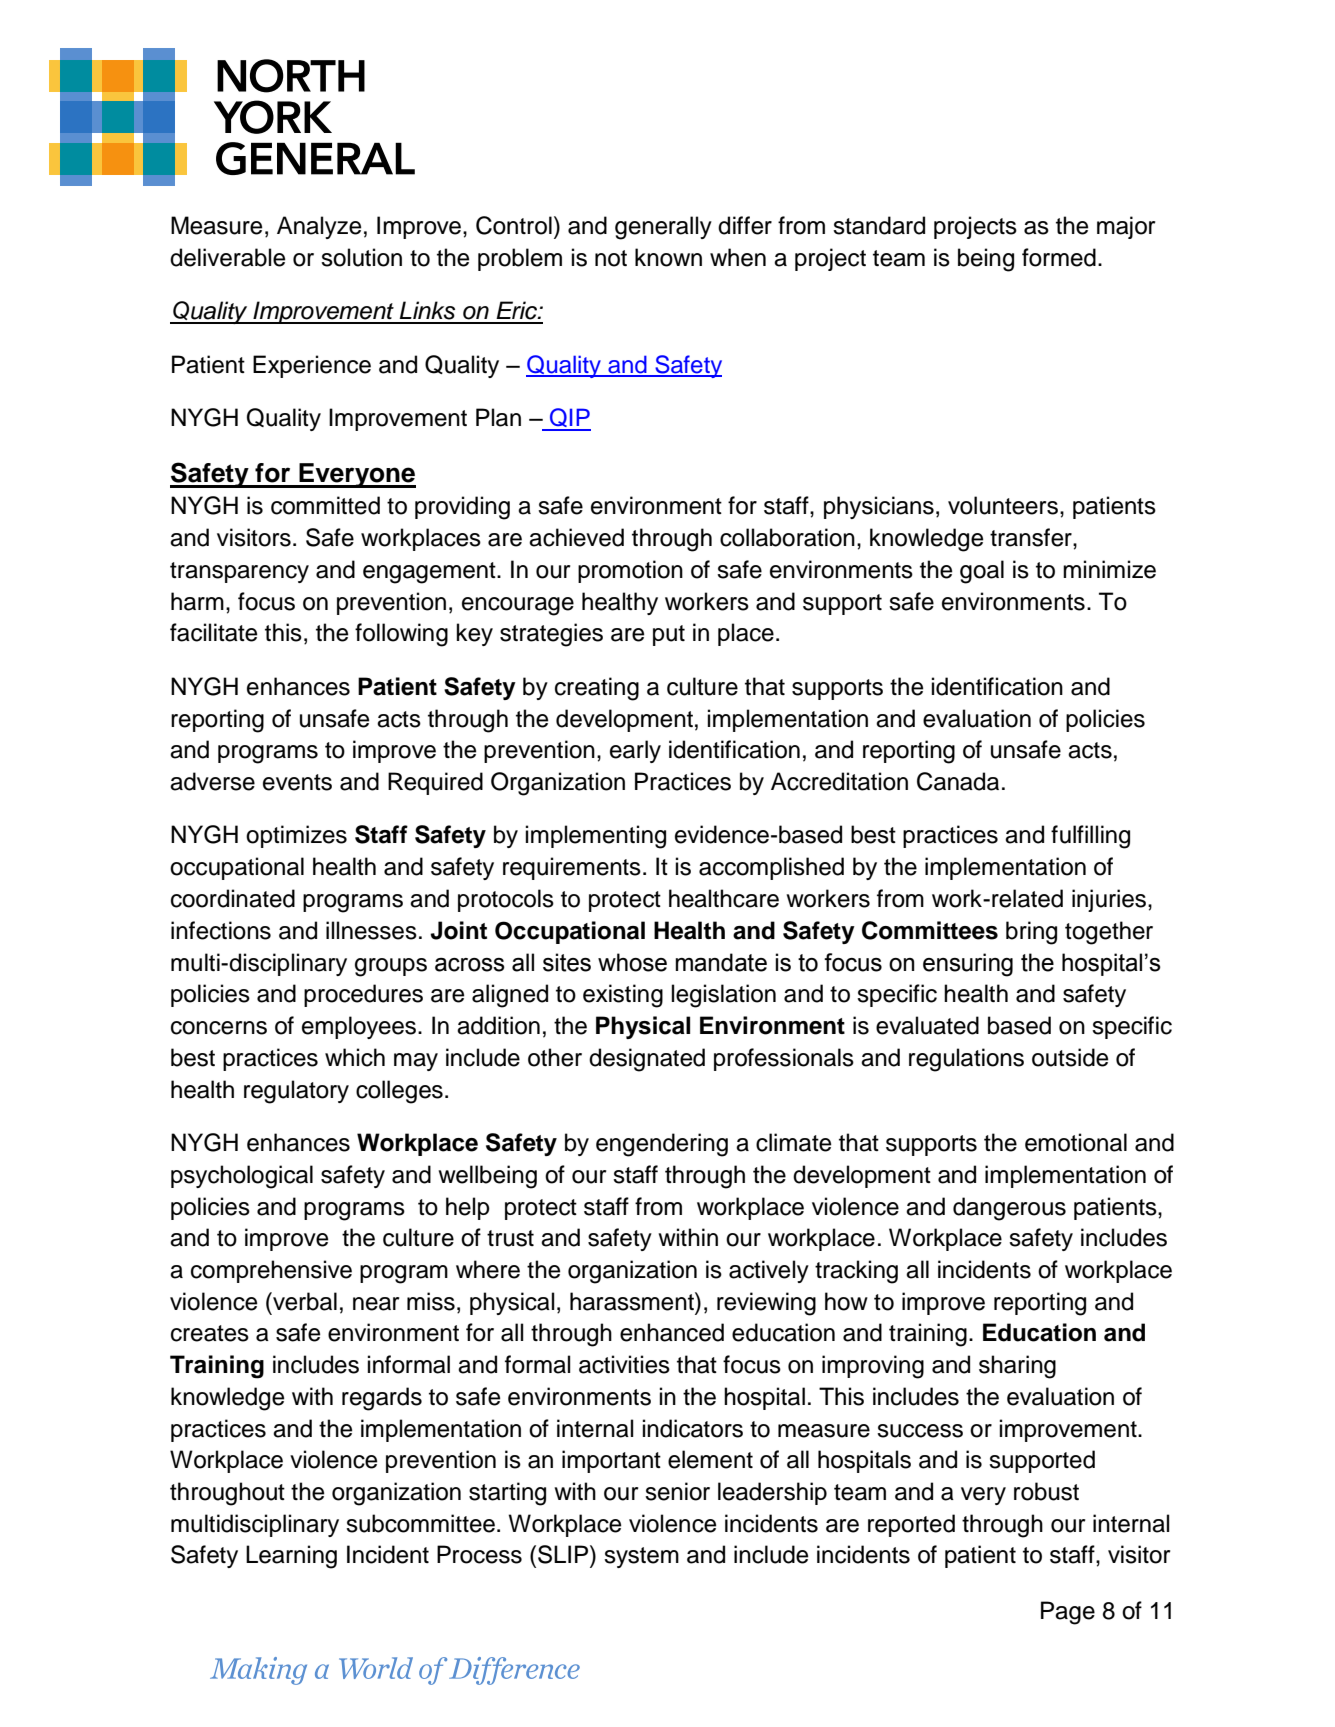 This image has width=1335, height=1727. Describe the element at coordinates (297, 782) in the image. I see `events` at that location.
